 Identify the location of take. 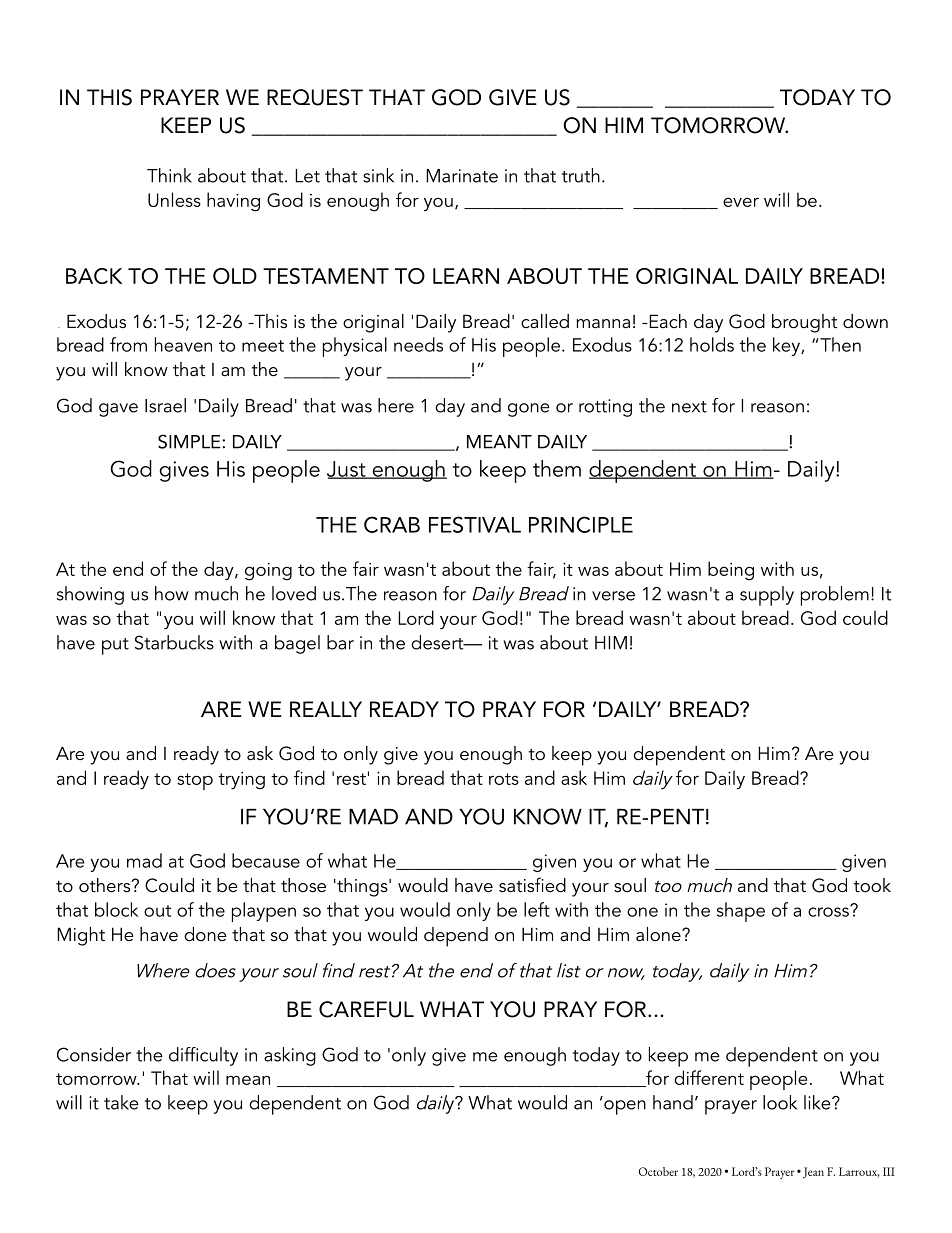
(121, 1102).
